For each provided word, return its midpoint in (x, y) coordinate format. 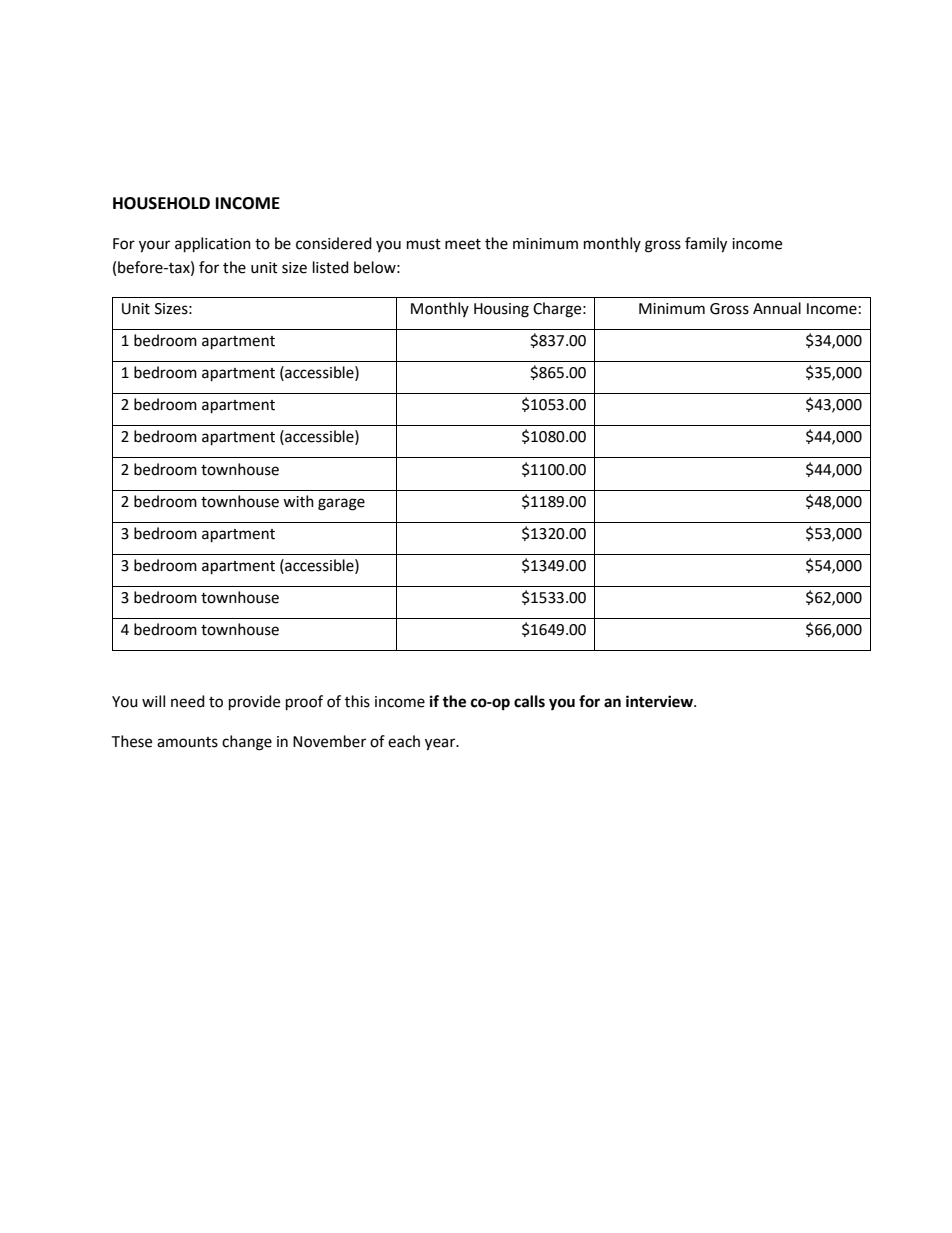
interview (660, 701)
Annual (777, 308)
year (441, 744)
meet (463, 244)
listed (331, 267)
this (357, 701)
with (298, 501)
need (188, 701)
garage (341, 504)
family (706, 245)
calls (529, 701)
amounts (187, 742)
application (213, 245)
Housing (501, 310)
